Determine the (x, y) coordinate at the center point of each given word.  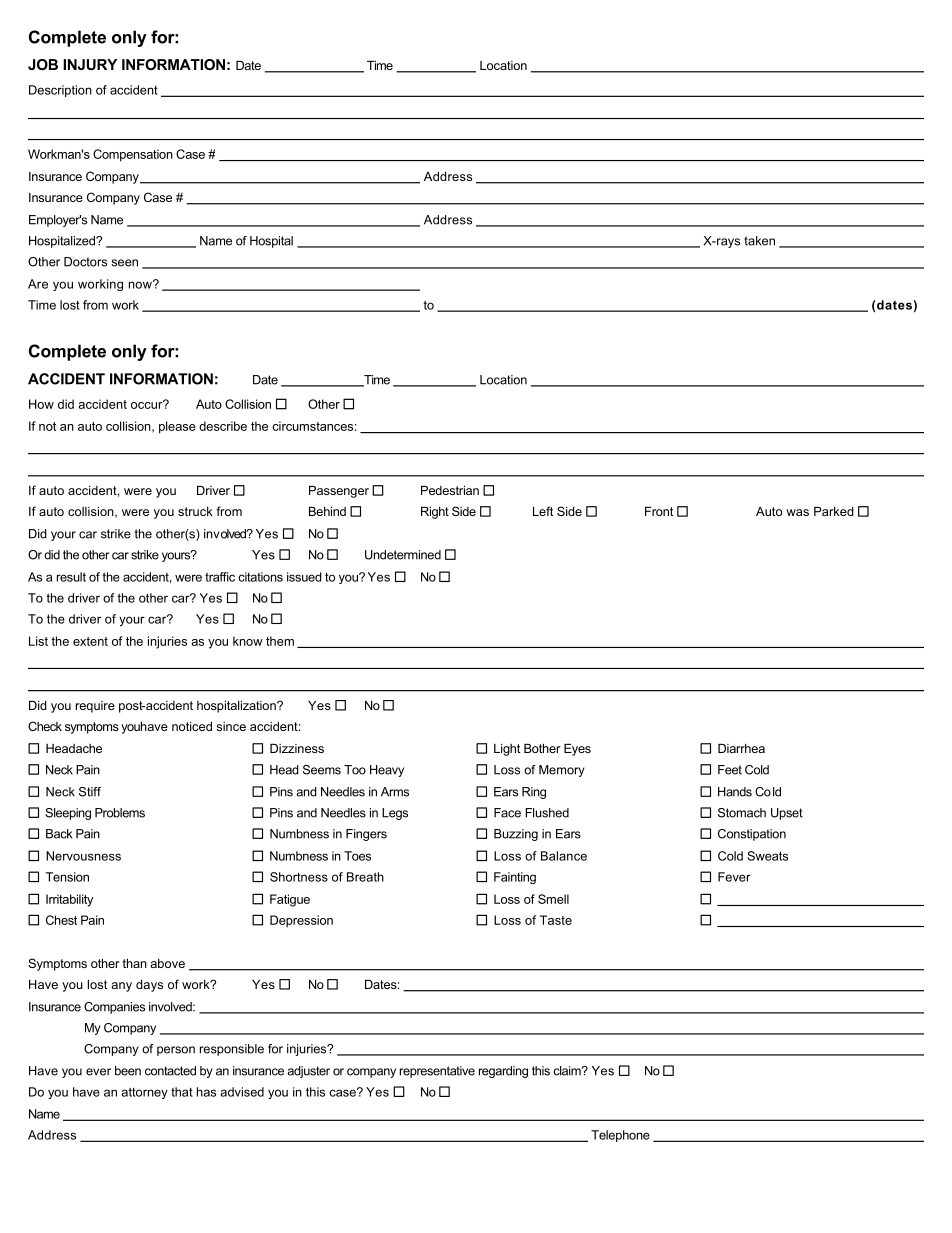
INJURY (90, 64)
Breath (365, 877)
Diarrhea (741, 748)
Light (507, 750)
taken (759, 241)
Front (659, 511)
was (797, 512)
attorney (144, 1093)
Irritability (69, 900)
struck (195, 511)
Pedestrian (450, 490)
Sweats (767, 856)
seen (125, 263)
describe (223, 426)
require (95, 707)
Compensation (133, 155)
